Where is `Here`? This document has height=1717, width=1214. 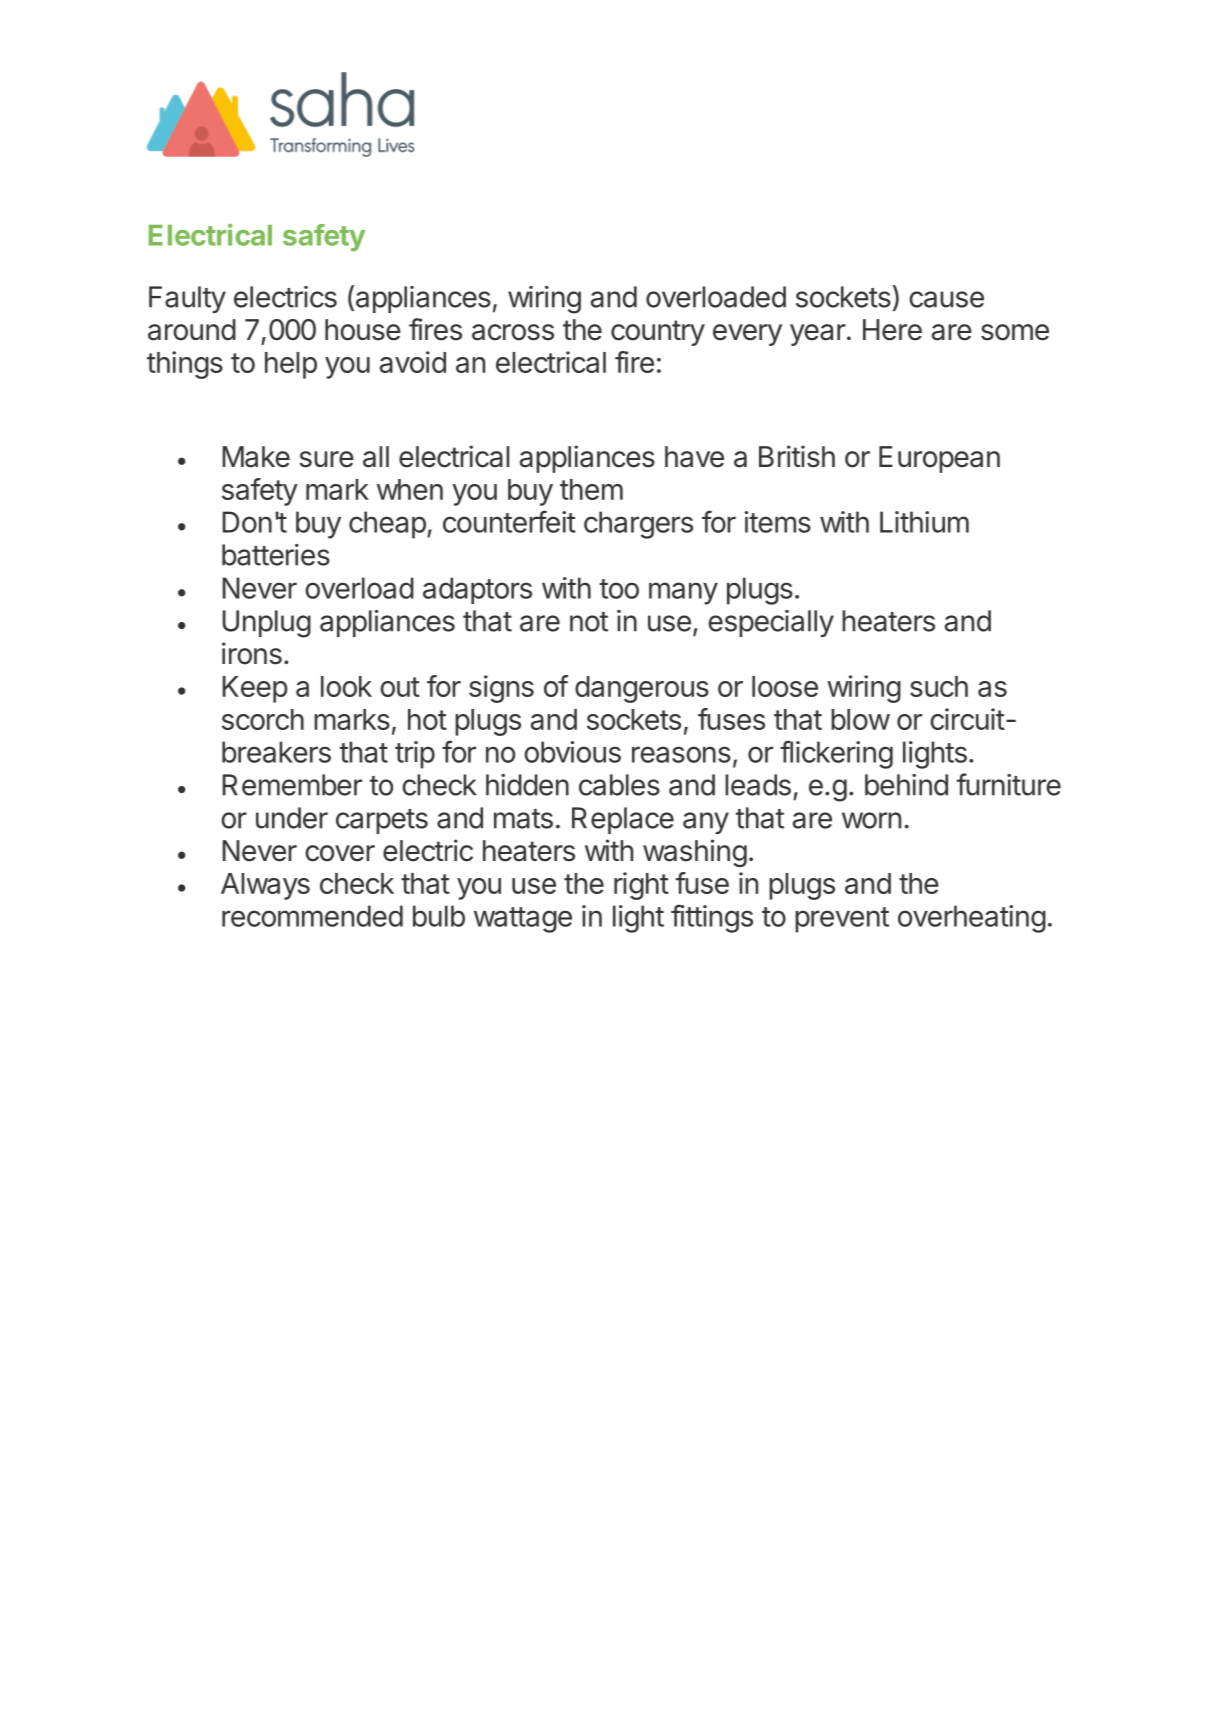 Here is located at coordinates (892, 330).
